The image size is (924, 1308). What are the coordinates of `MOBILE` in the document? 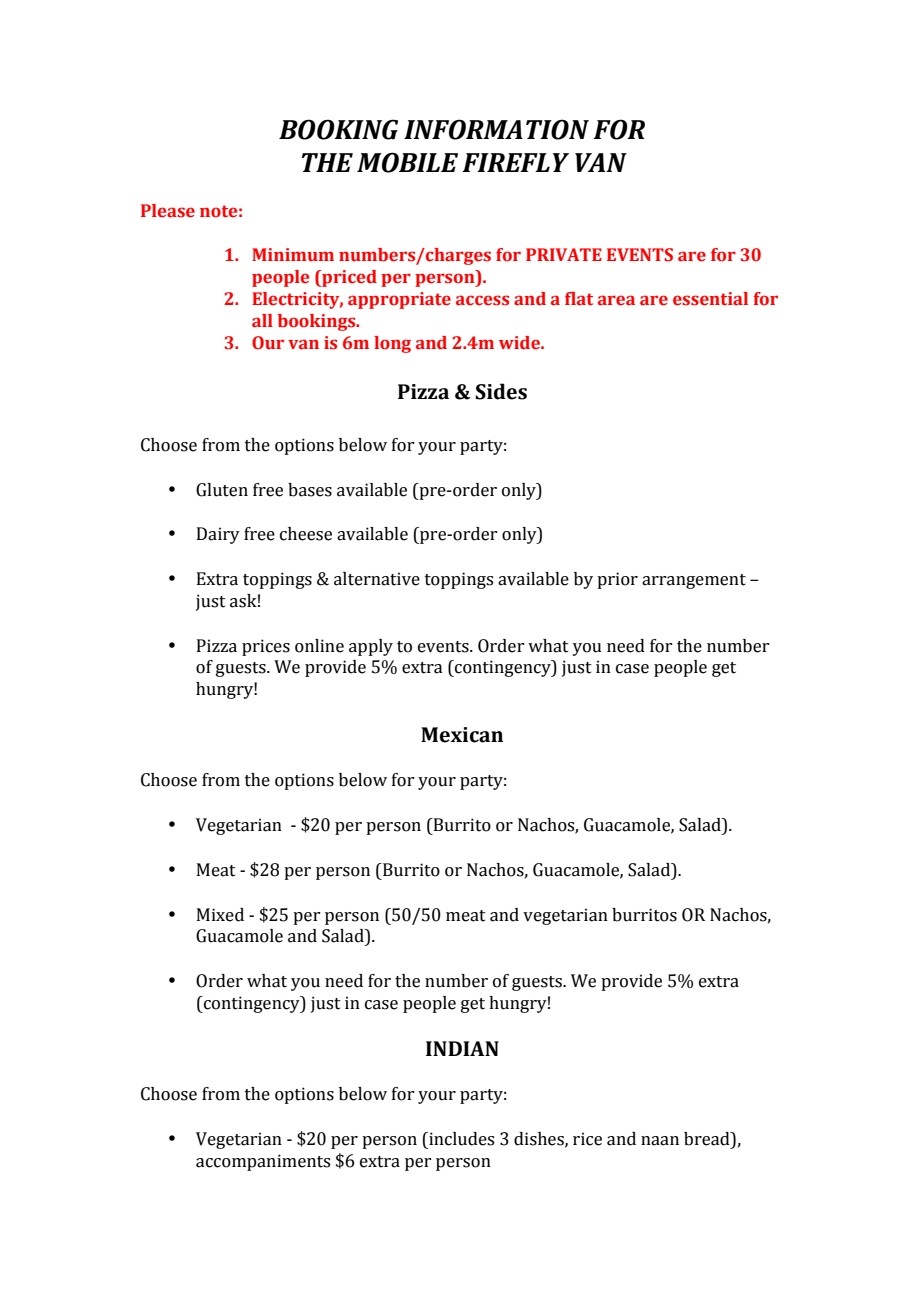 It's located at (407, 162).
